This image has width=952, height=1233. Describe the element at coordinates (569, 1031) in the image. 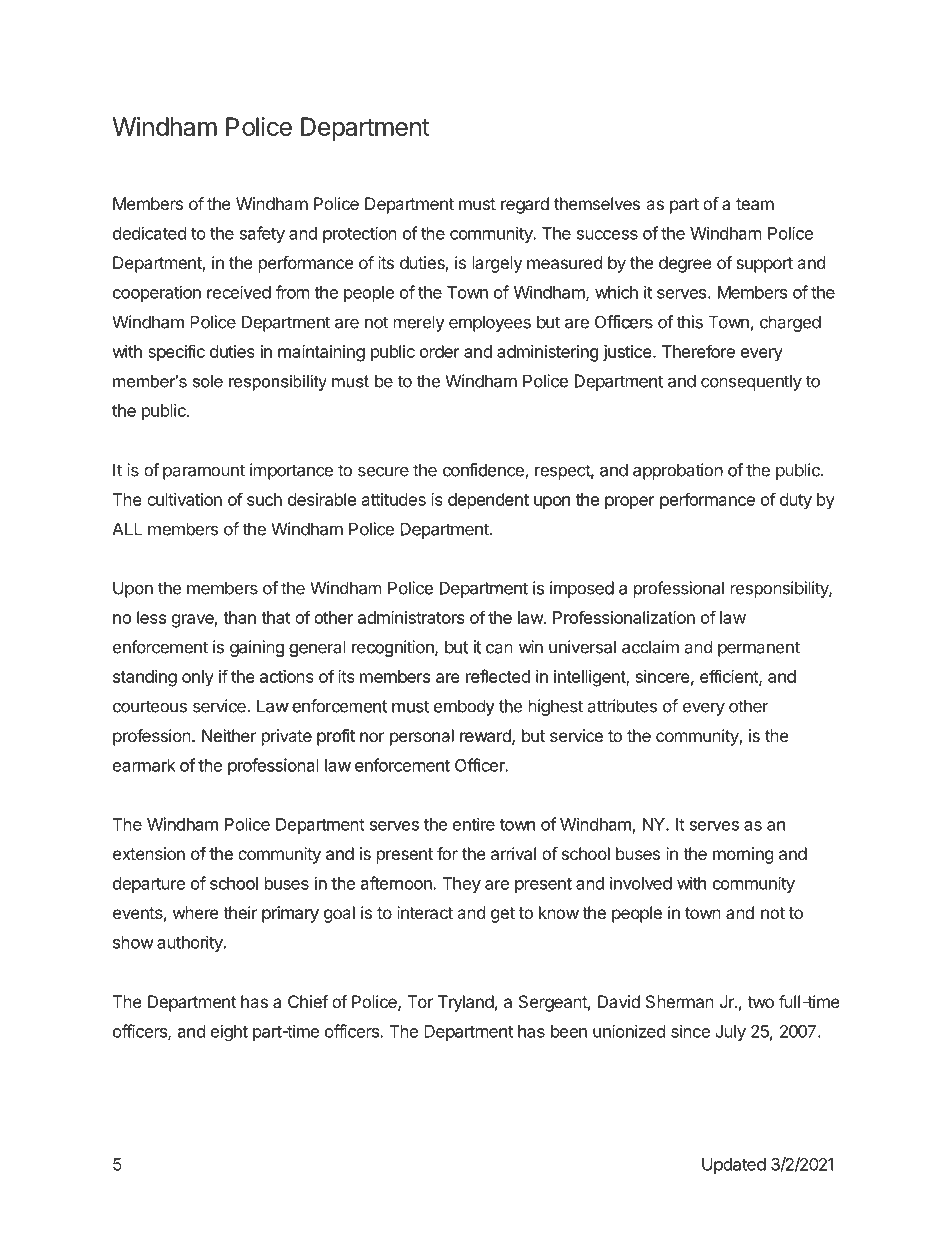

I see `been` at that location.
